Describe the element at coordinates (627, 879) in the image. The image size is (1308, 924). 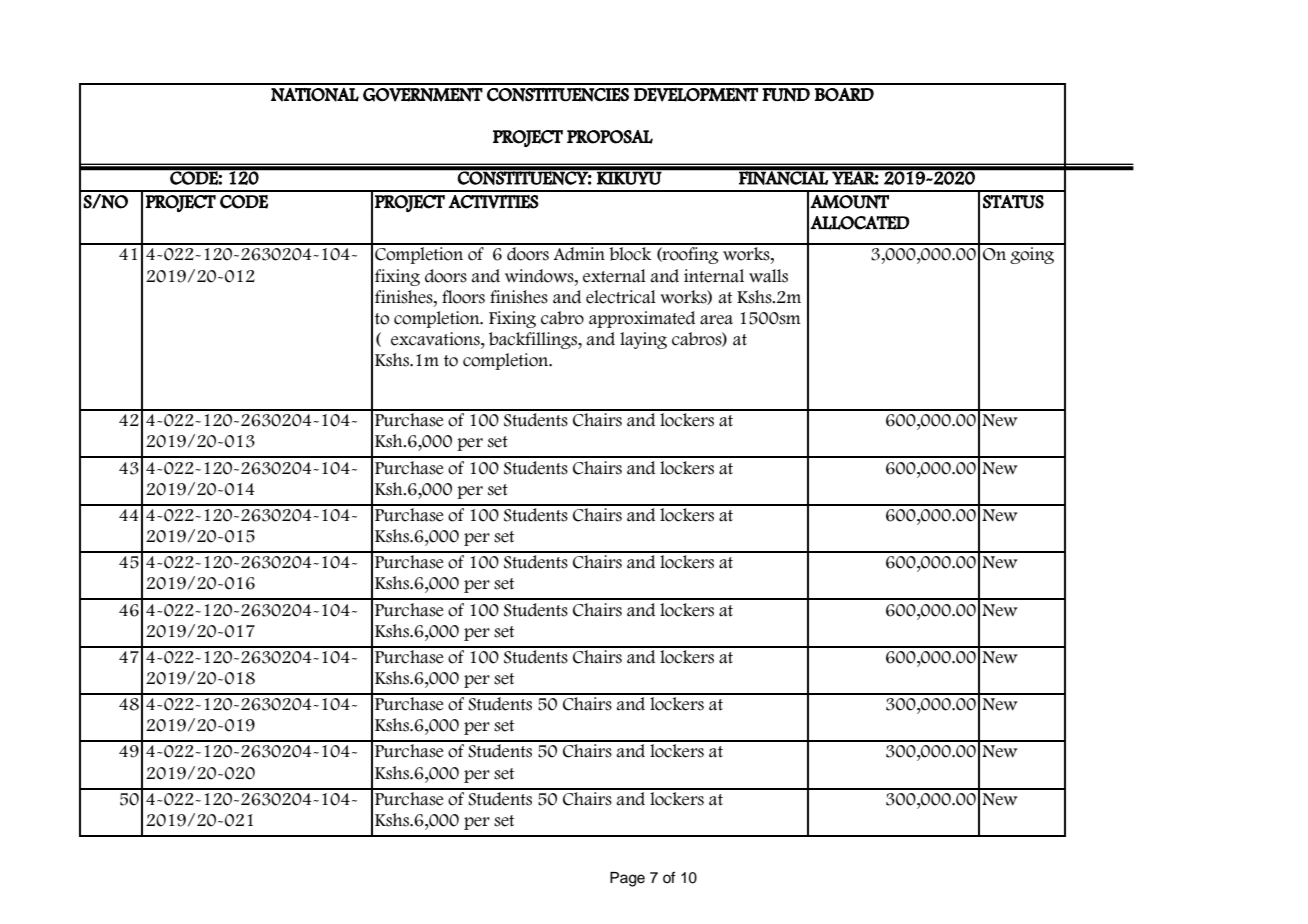
I see `Page` at that location.
